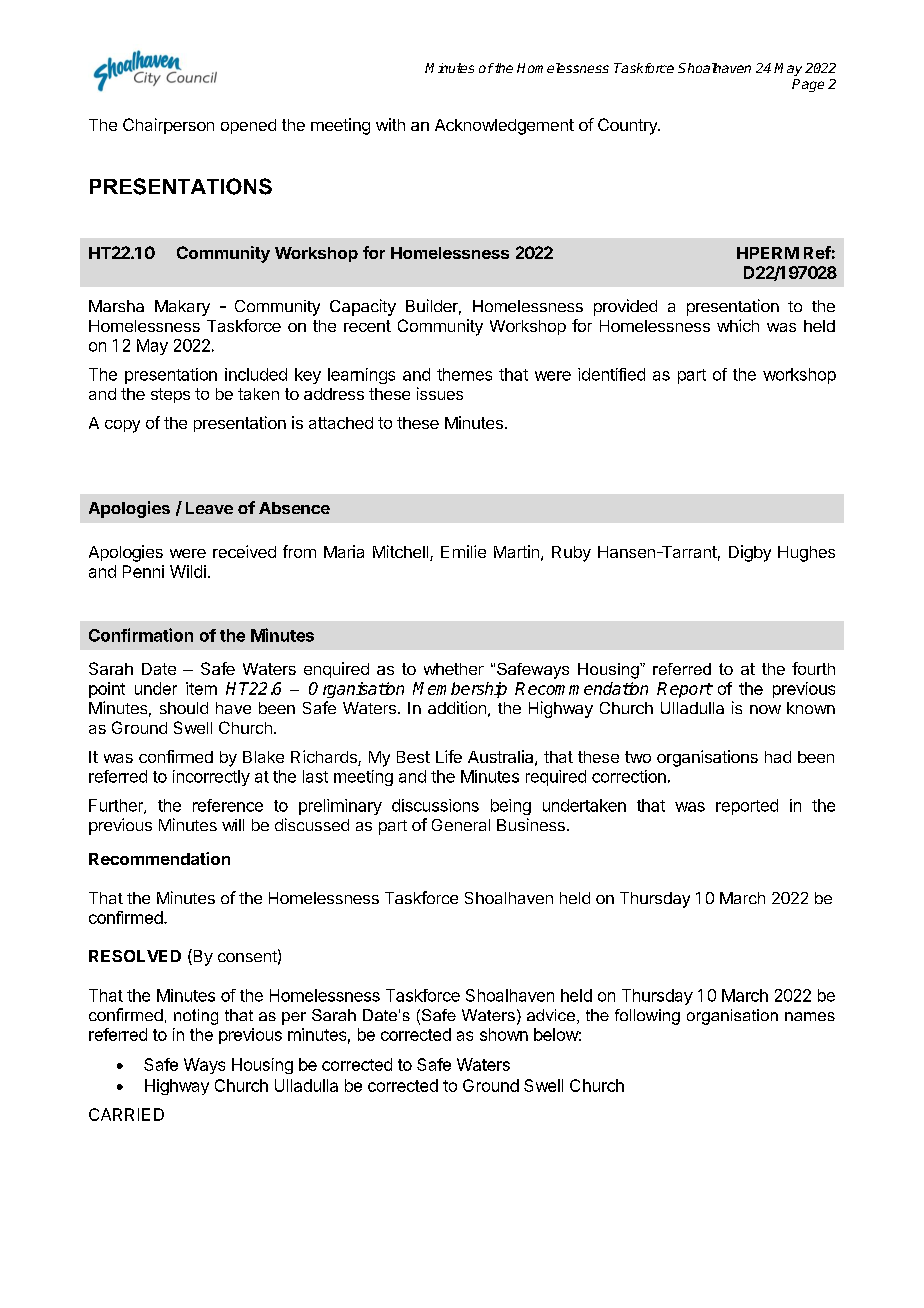  What do you see at coordinates (463, 551) in the image?
I see `Emilie` at bounding box center [463, 551].
